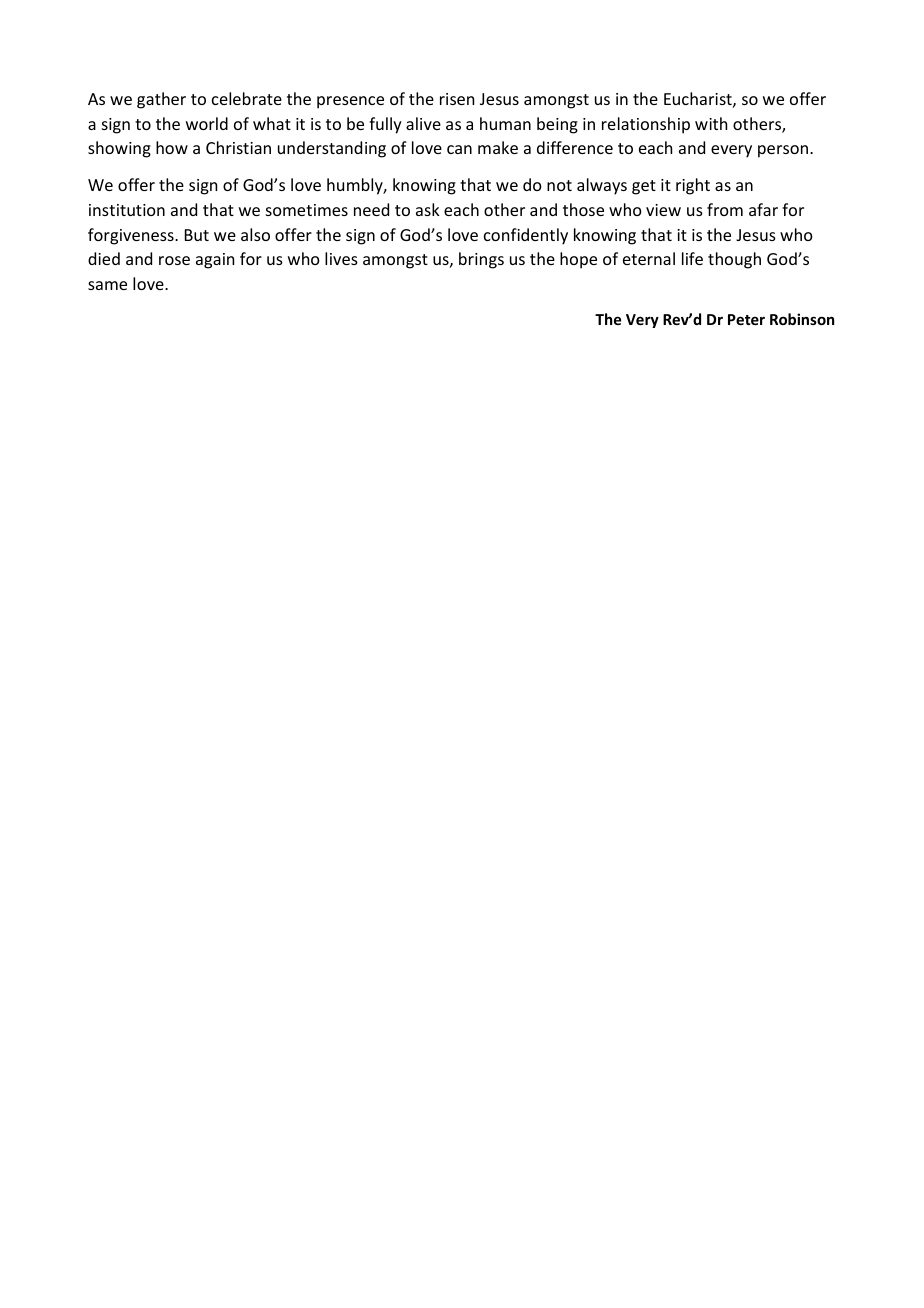 This screenshot has height=1308, width=924. What do you see at coordinates (107, 285) in the screenshot?
I see `same` at bounding box center [107, 285].
